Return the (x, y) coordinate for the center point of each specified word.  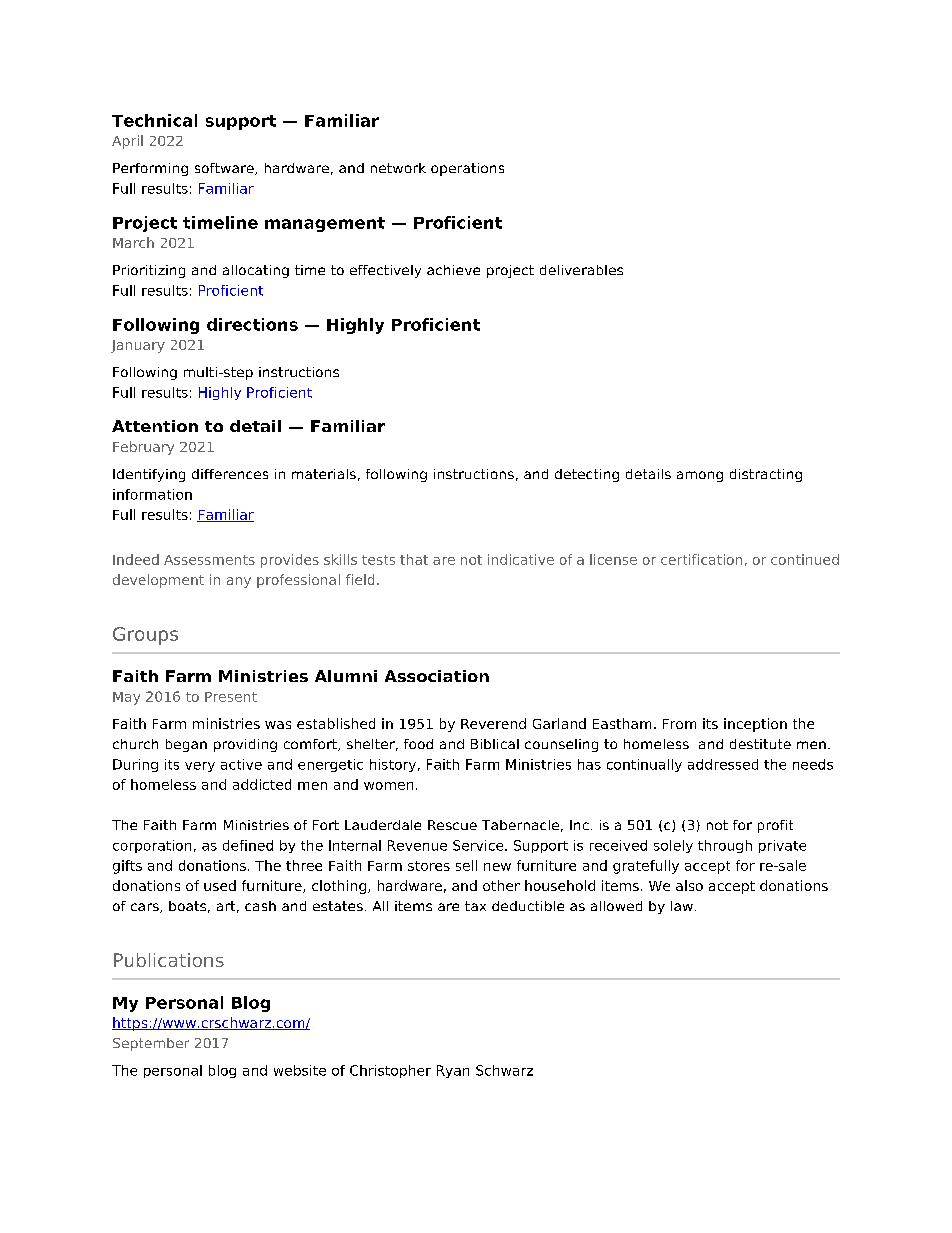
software (225, 169)
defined (248, 845)
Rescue (452, 825)
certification (701, 559)
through (725, 846)
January (138, 346)
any (239, 582)
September (151, 1044)
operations (467, 169)
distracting (766, 475)
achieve (453, 270)
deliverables (581, 270)
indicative (521, 559)
